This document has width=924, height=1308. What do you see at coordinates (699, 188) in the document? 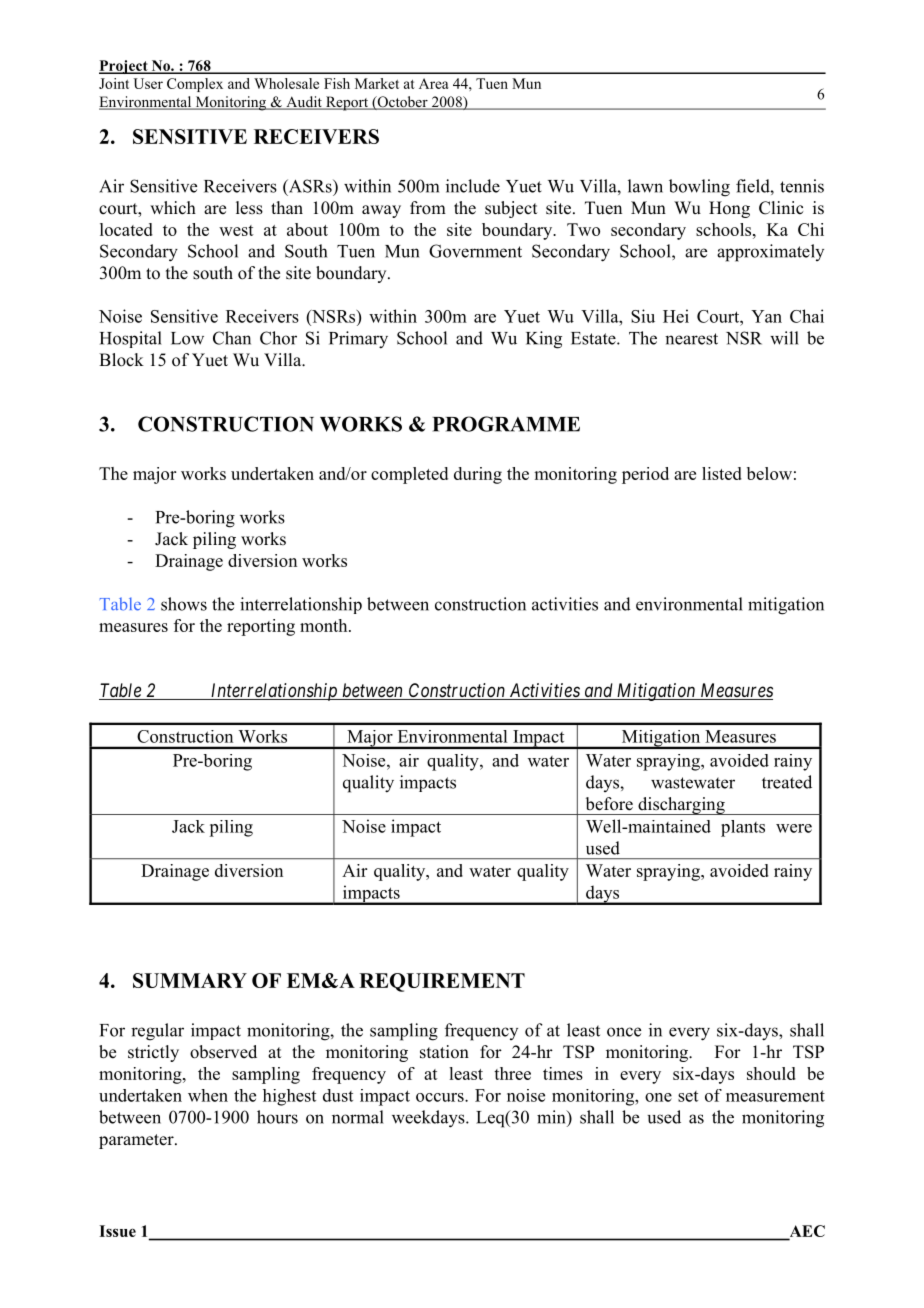
I see `bowling` at bounding box center [699, 188].
